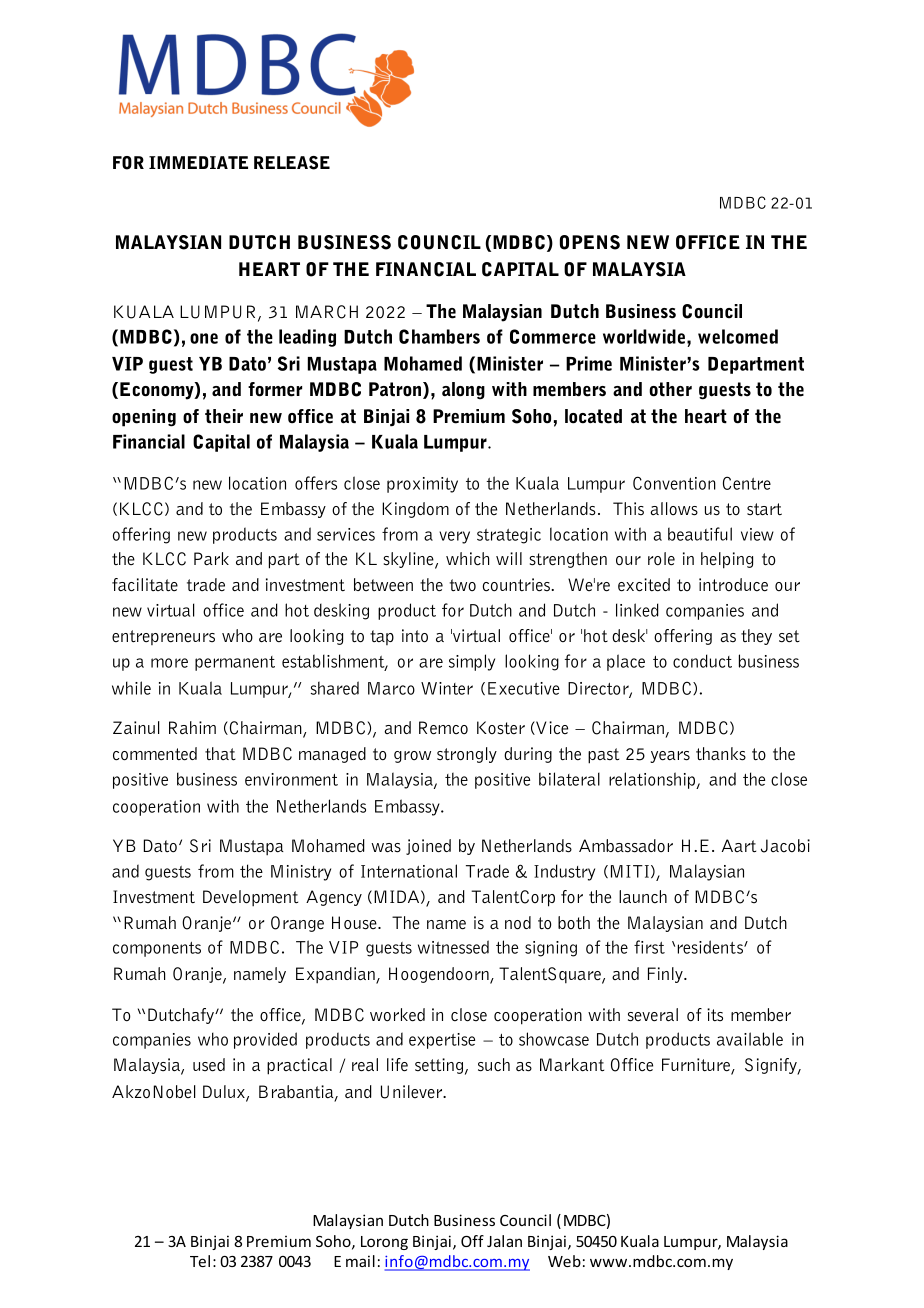 This image has width=924, height=1308. Describe the element at coordinates (590, 242) in the image. I see `OPENS` at that location.
